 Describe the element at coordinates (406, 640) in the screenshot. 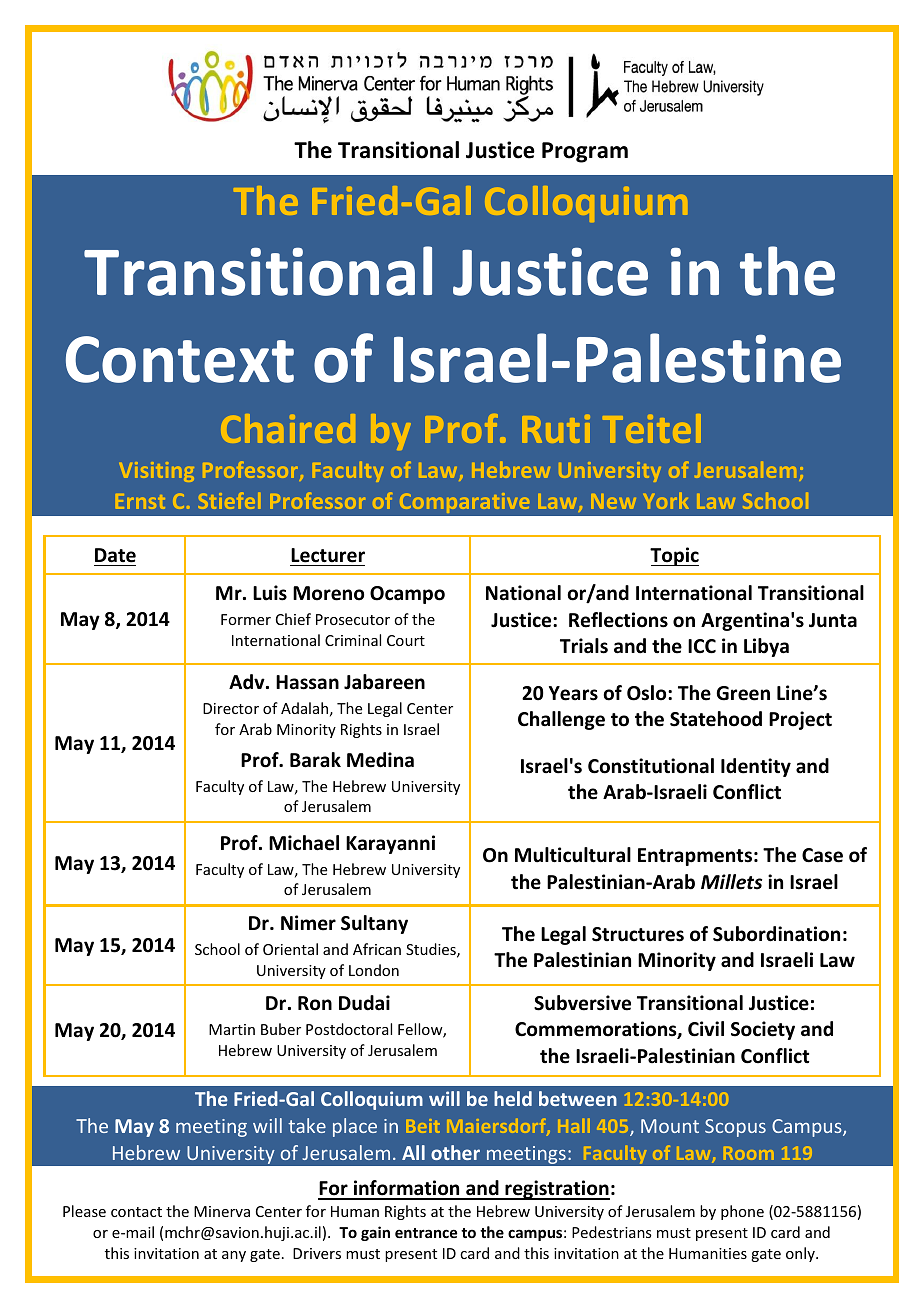

I see `Court` at that location.
